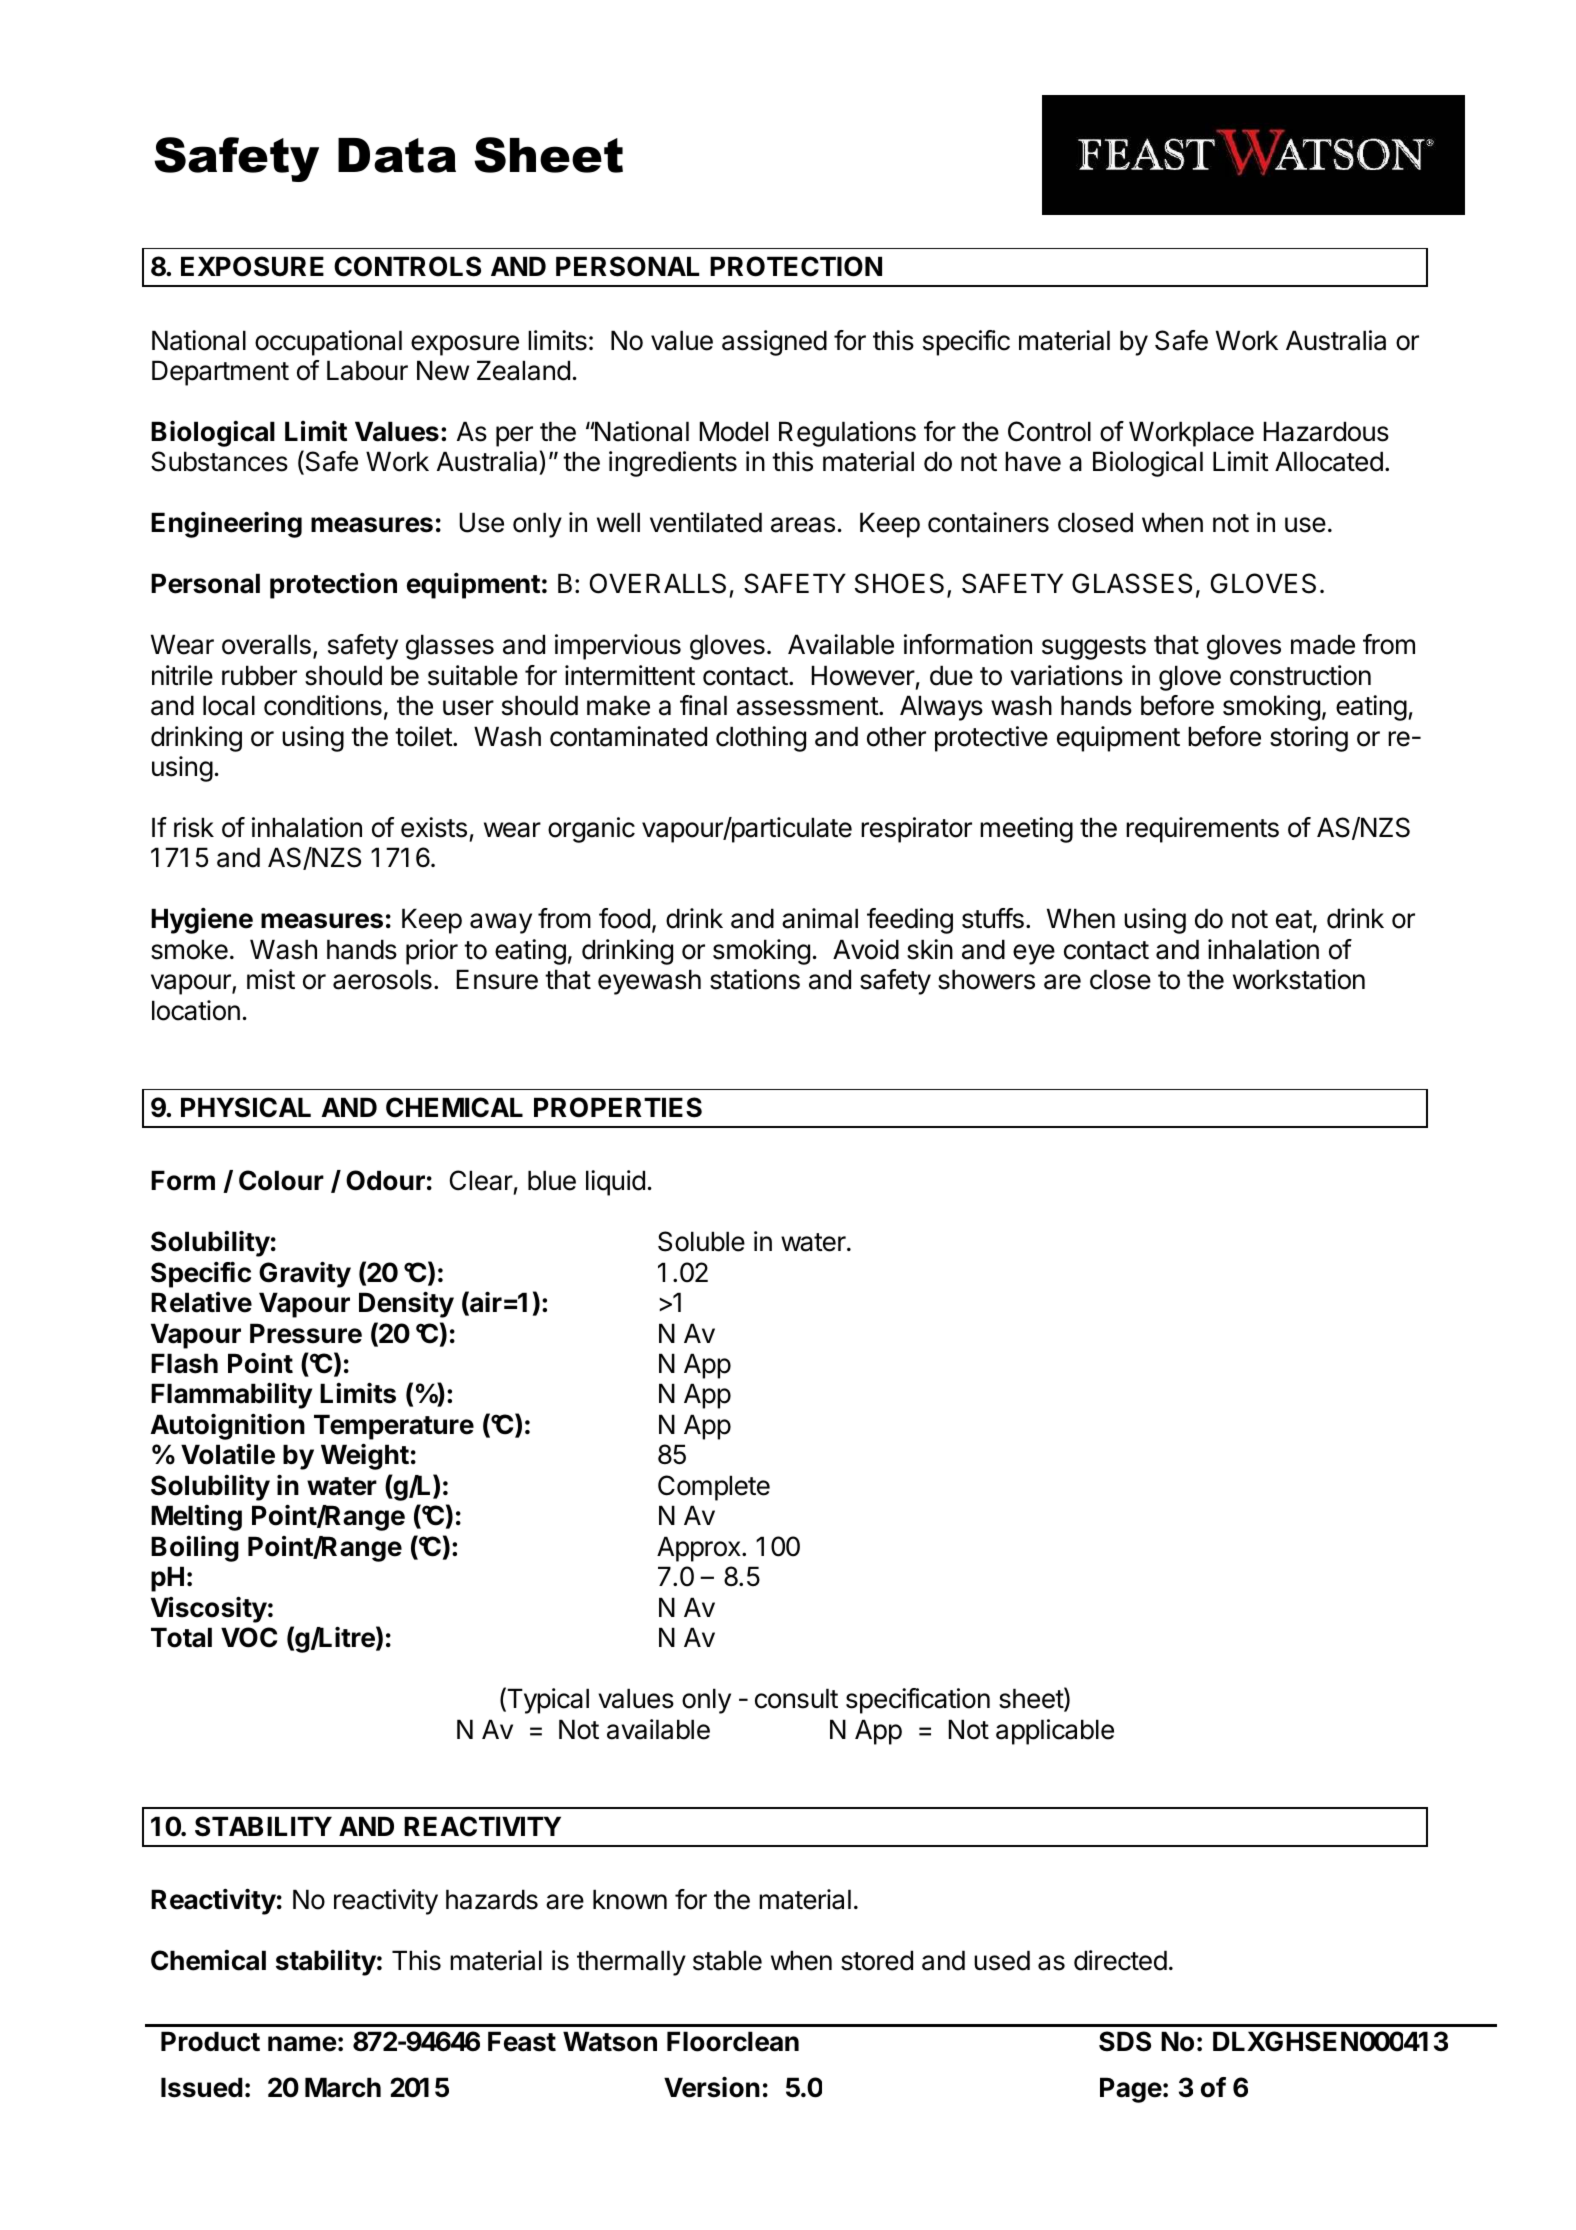  What do you see at coordinates (1326, 431) in the screenshot?
I see `Hazardous` at bounding box center [1326, 431].
